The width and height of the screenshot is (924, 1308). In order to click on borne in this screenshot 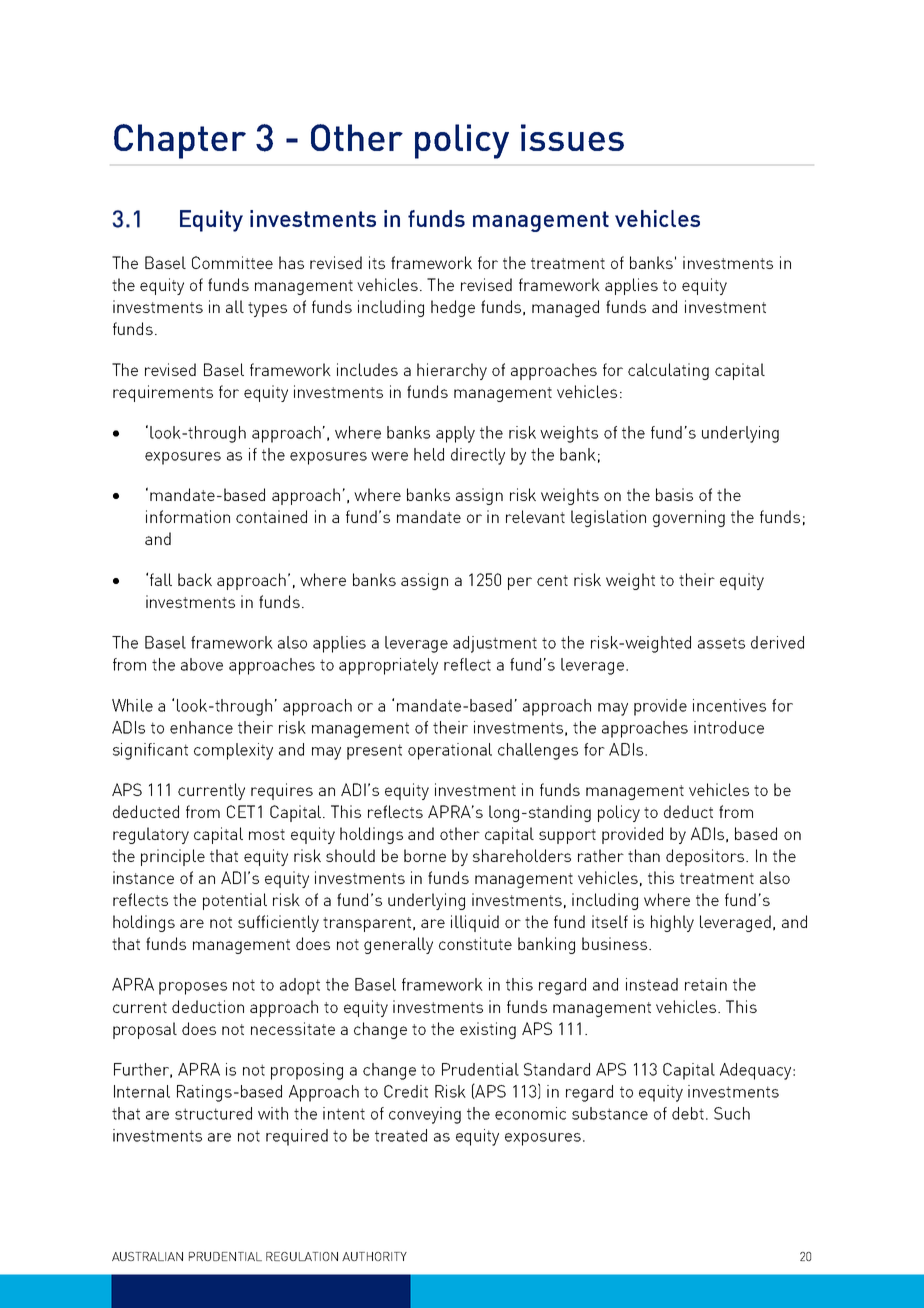, I will do `click(425, 855)`.
